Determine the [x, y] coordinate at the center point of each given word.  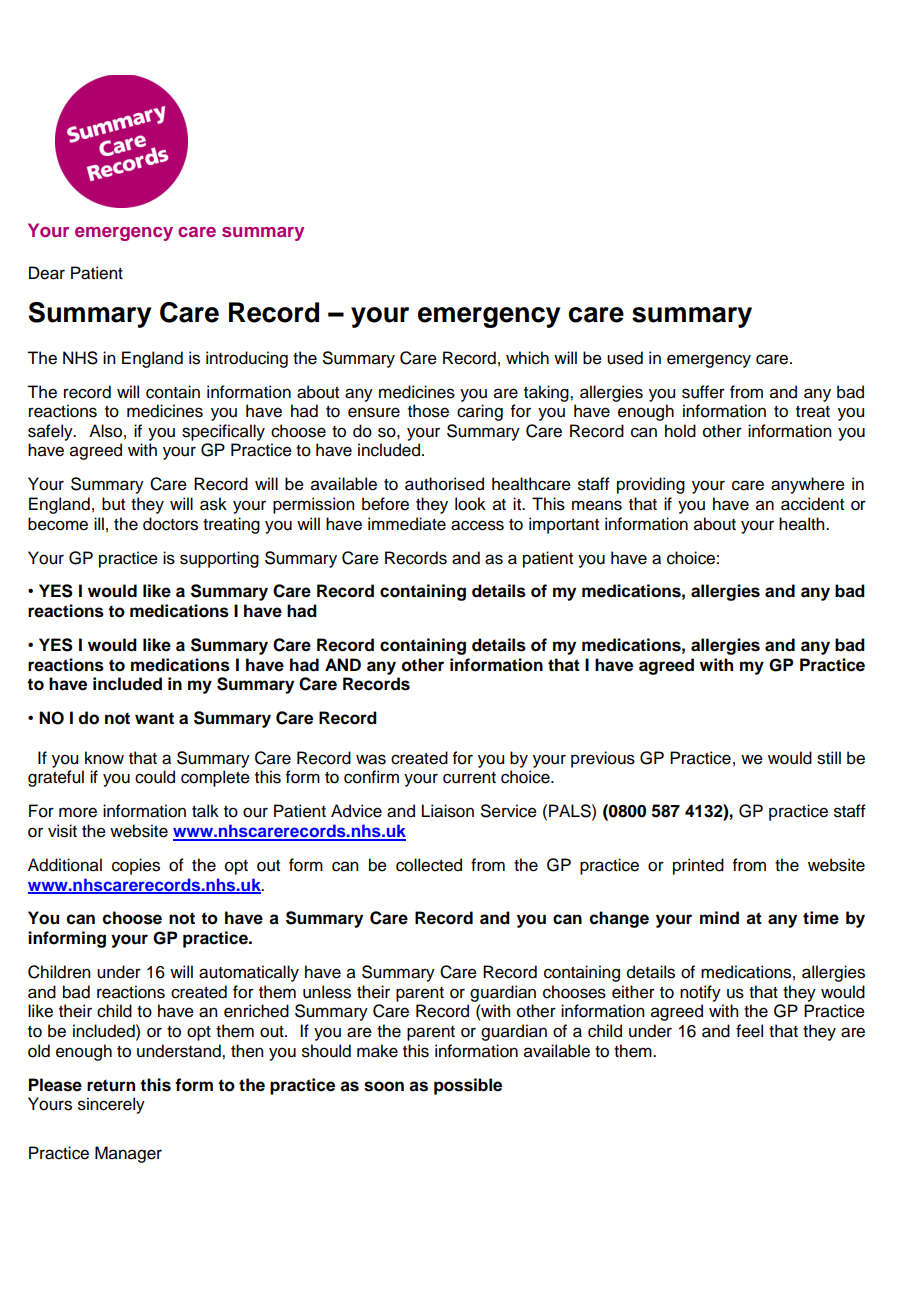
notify [700, 993]
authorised [444, 484]
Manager [128, 1154]
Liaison [448, 811]
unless [327, 992]
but [113, 504]
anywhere [808, 485]
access [477, 525]
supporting [219, 559]
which [527, 358]
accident [812, 504]
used [625, 358]
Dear [47, 273]
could [155, 777]
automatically [249, 973]
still [829, 758]
